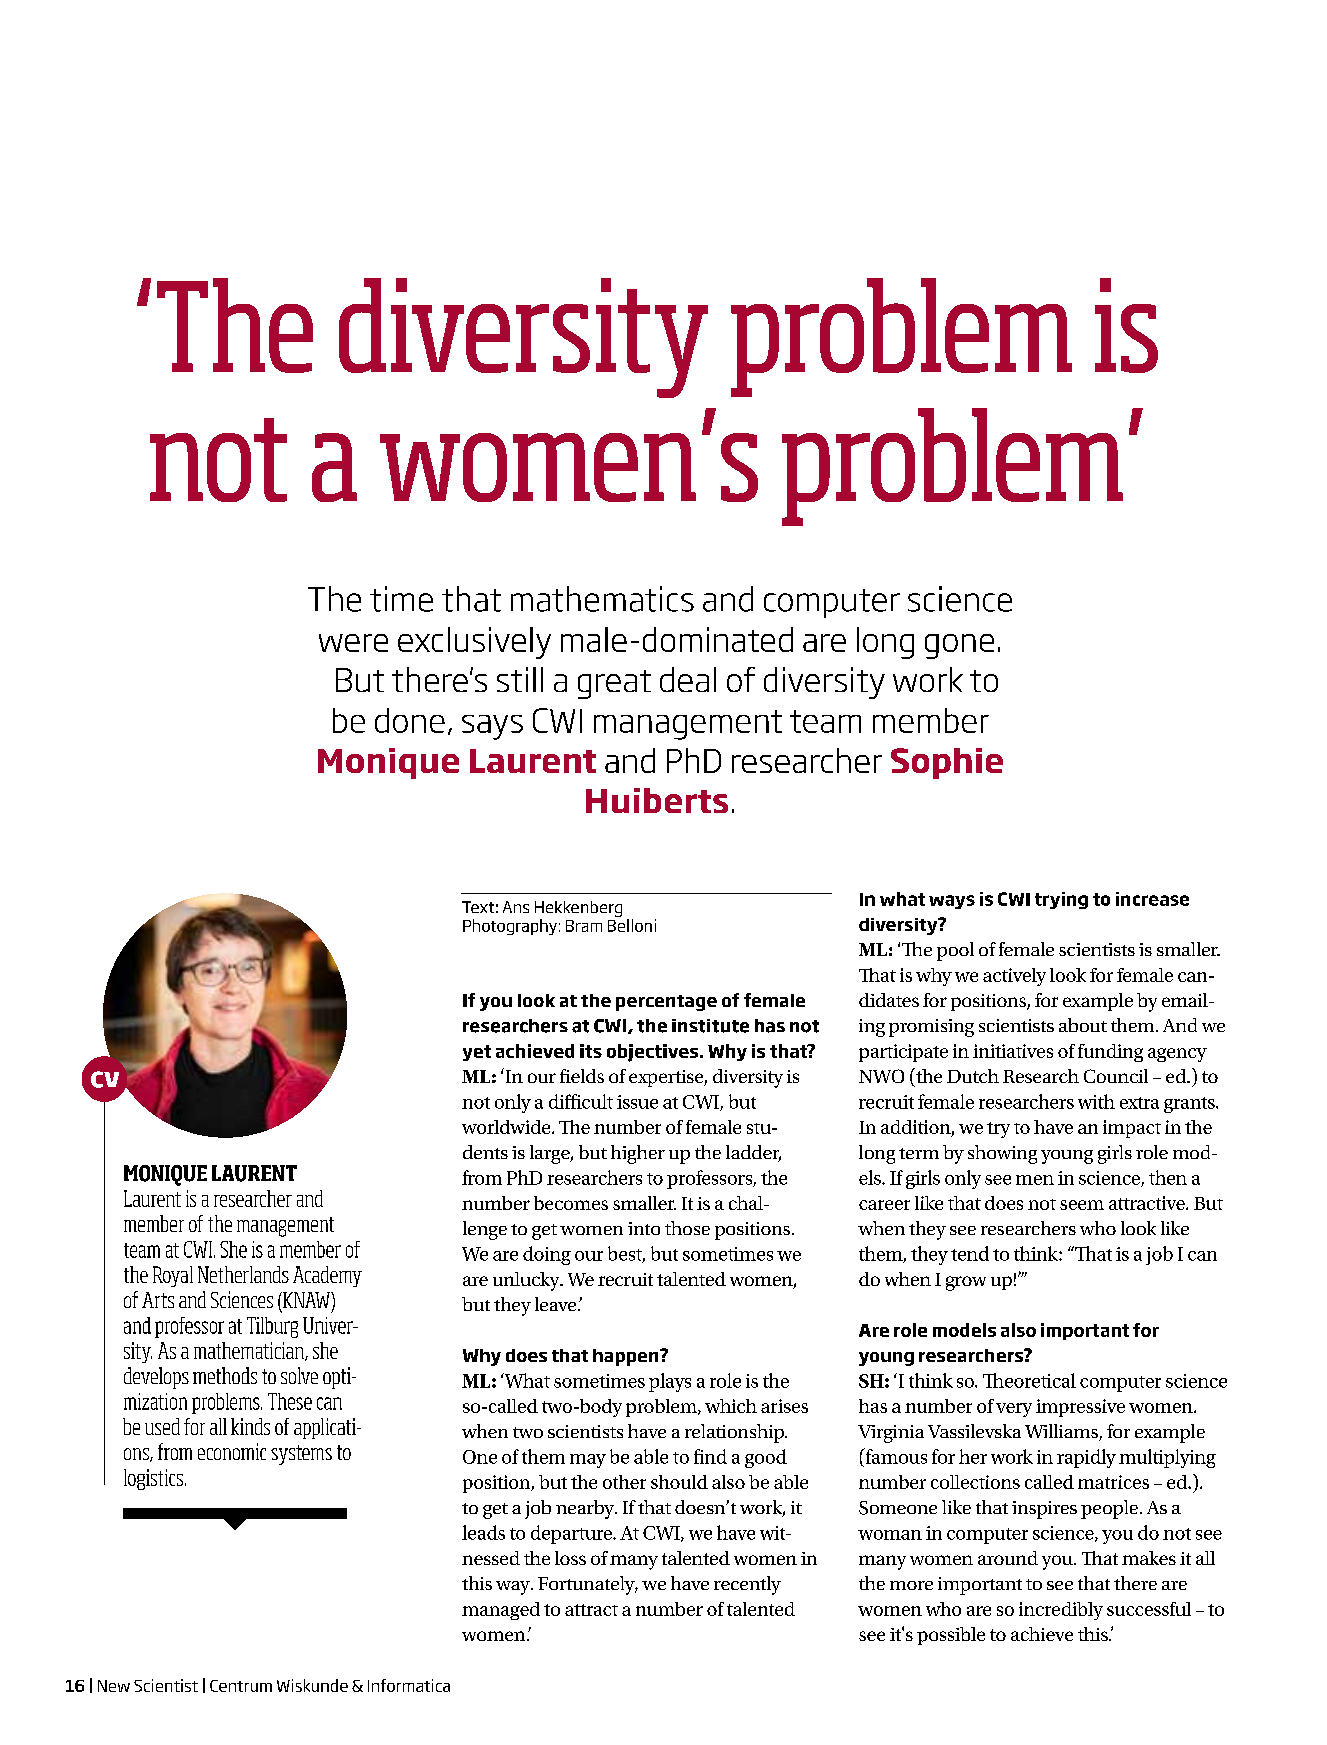 This screenshot has height=1745, width=1327. What do you see at coordinates (353, 643) in the screenshot?
I see `were` at bounding box center [353, 643].
